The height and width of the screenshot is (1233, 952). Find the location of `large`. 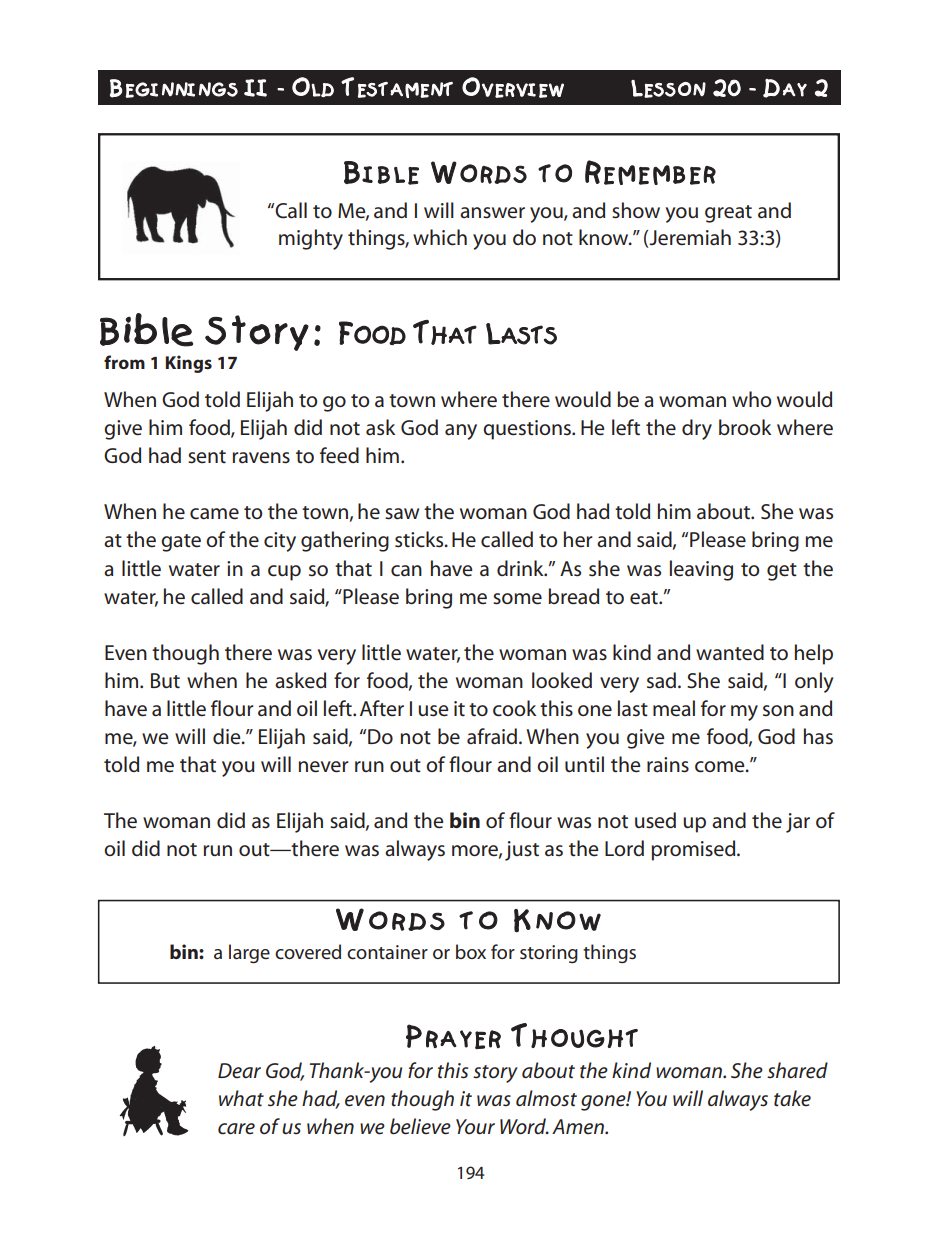

large is located at coordinates (249, 954).
